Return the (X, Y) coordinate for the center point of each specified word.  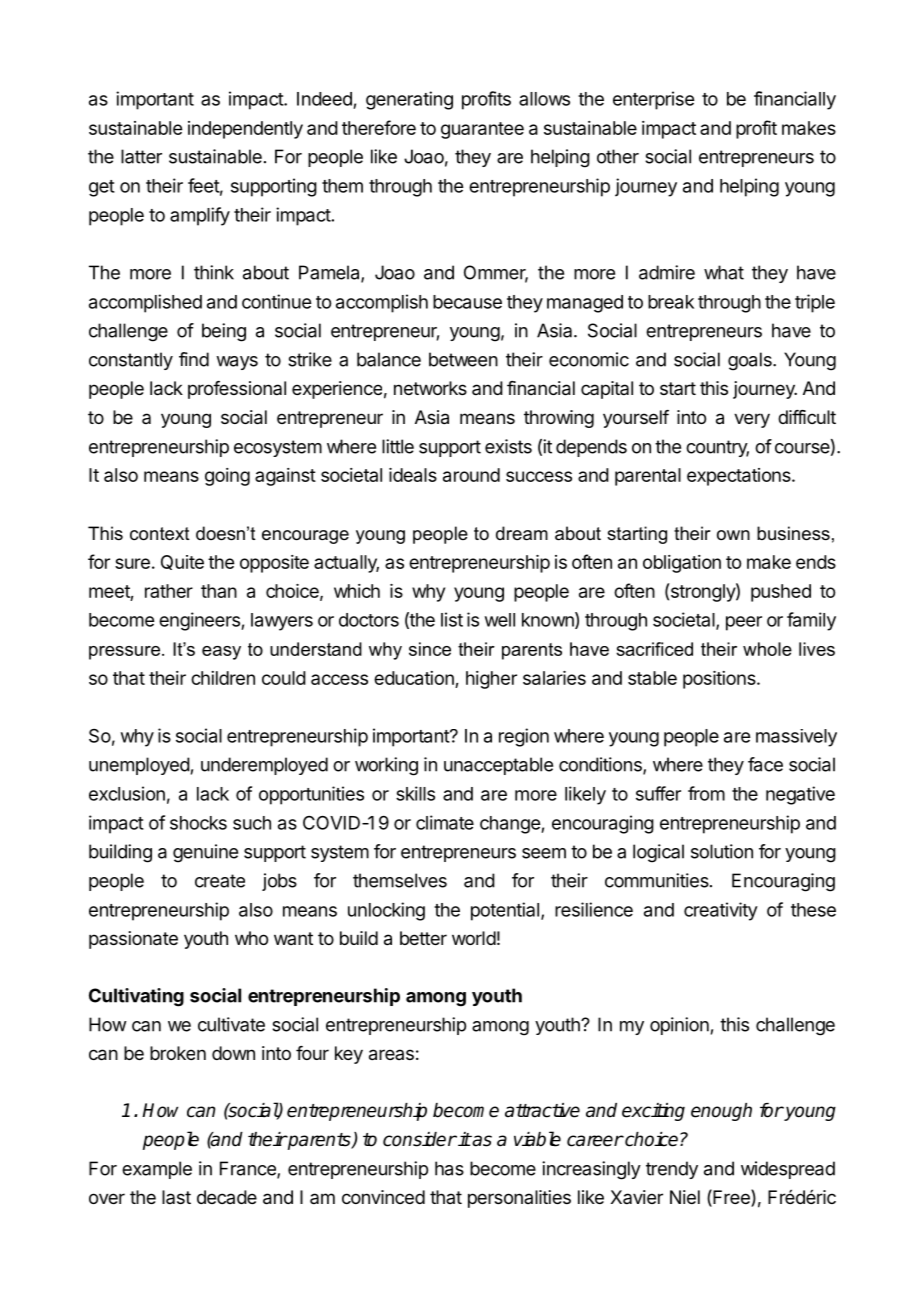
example (157, 1170)
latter (141, 156)
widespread (788, 1170)
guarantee (482, 130)
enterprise (653, 100)
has (449, 1168)
